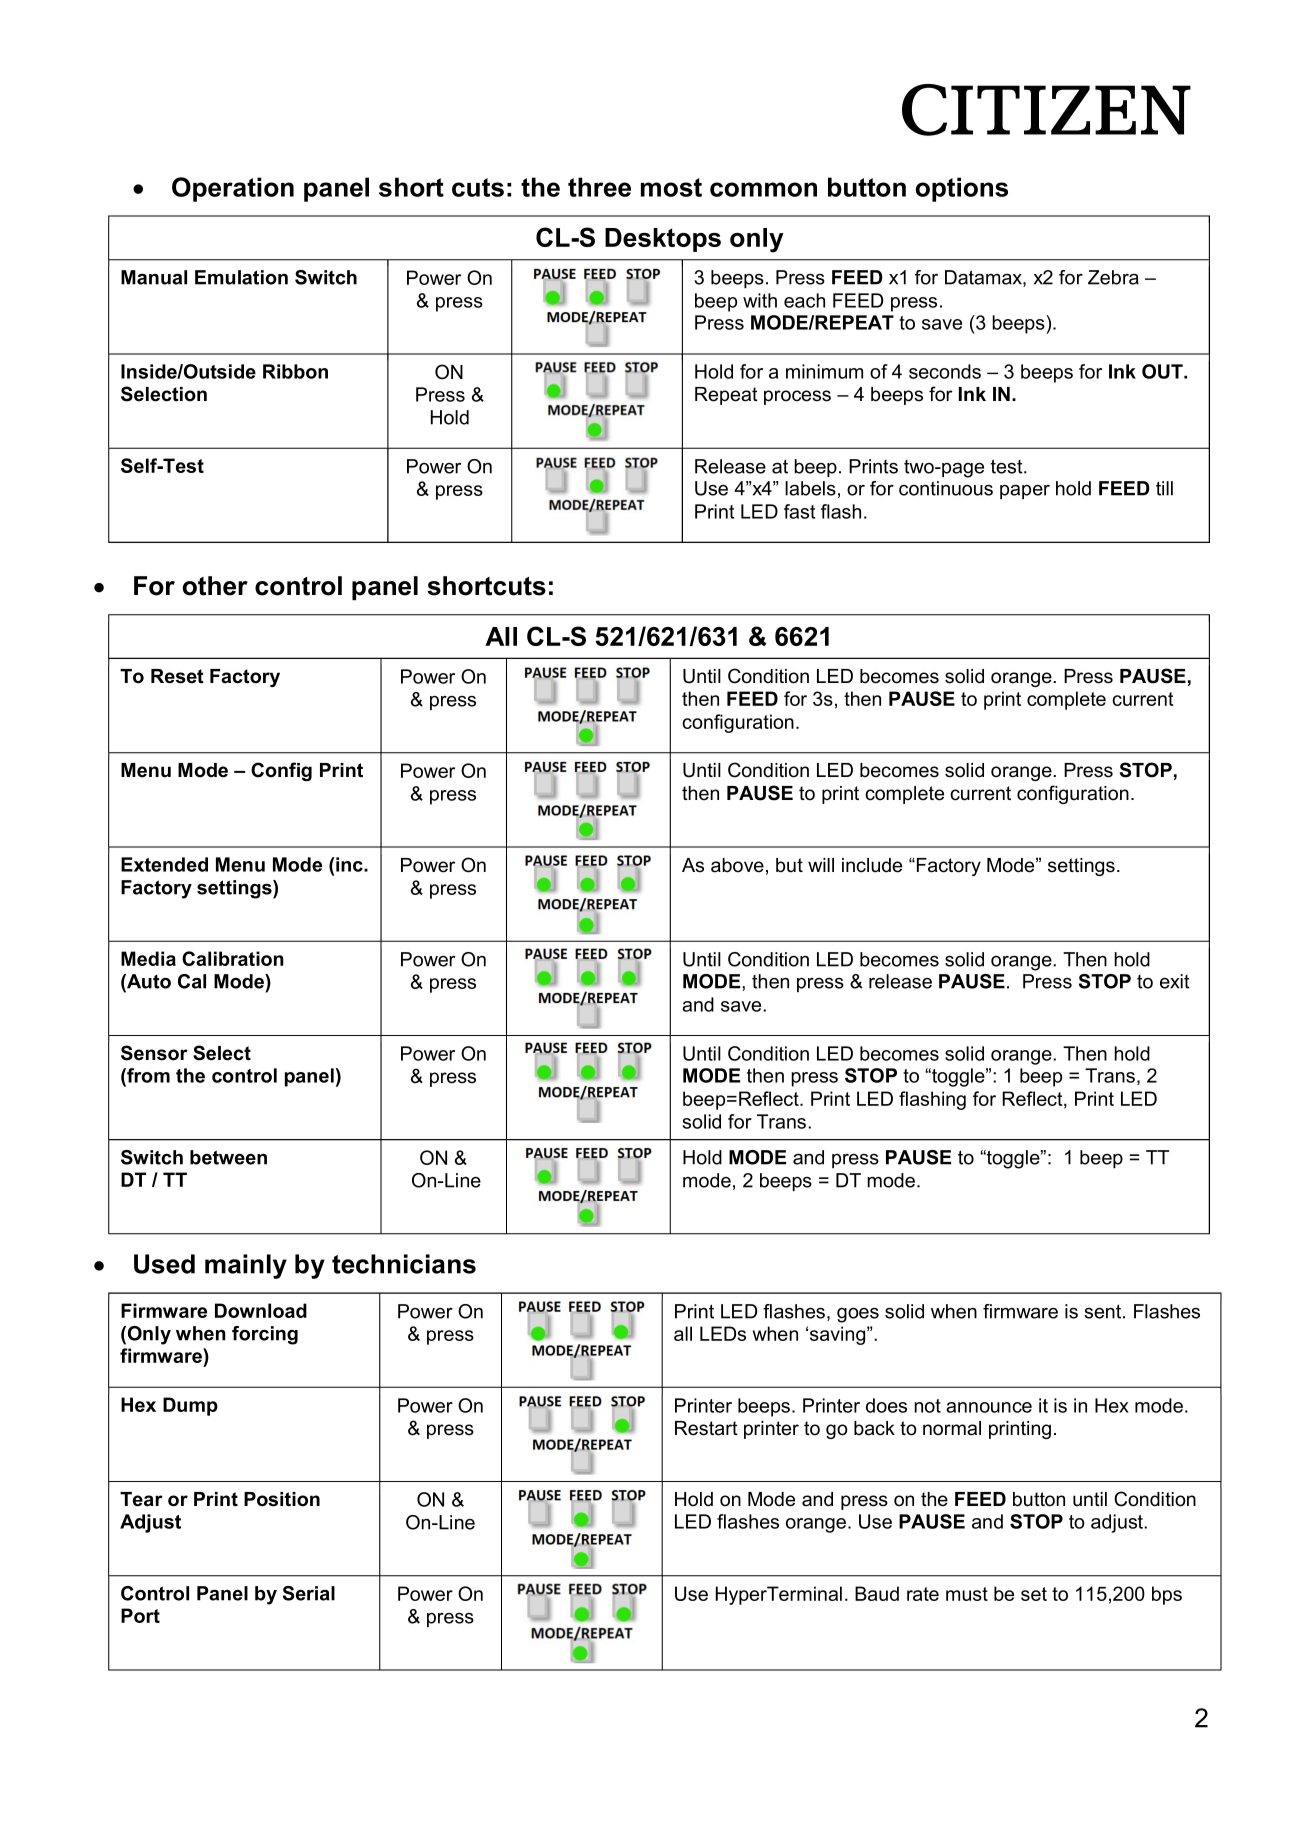  I want to click on Serial, so click(309, 1593).
